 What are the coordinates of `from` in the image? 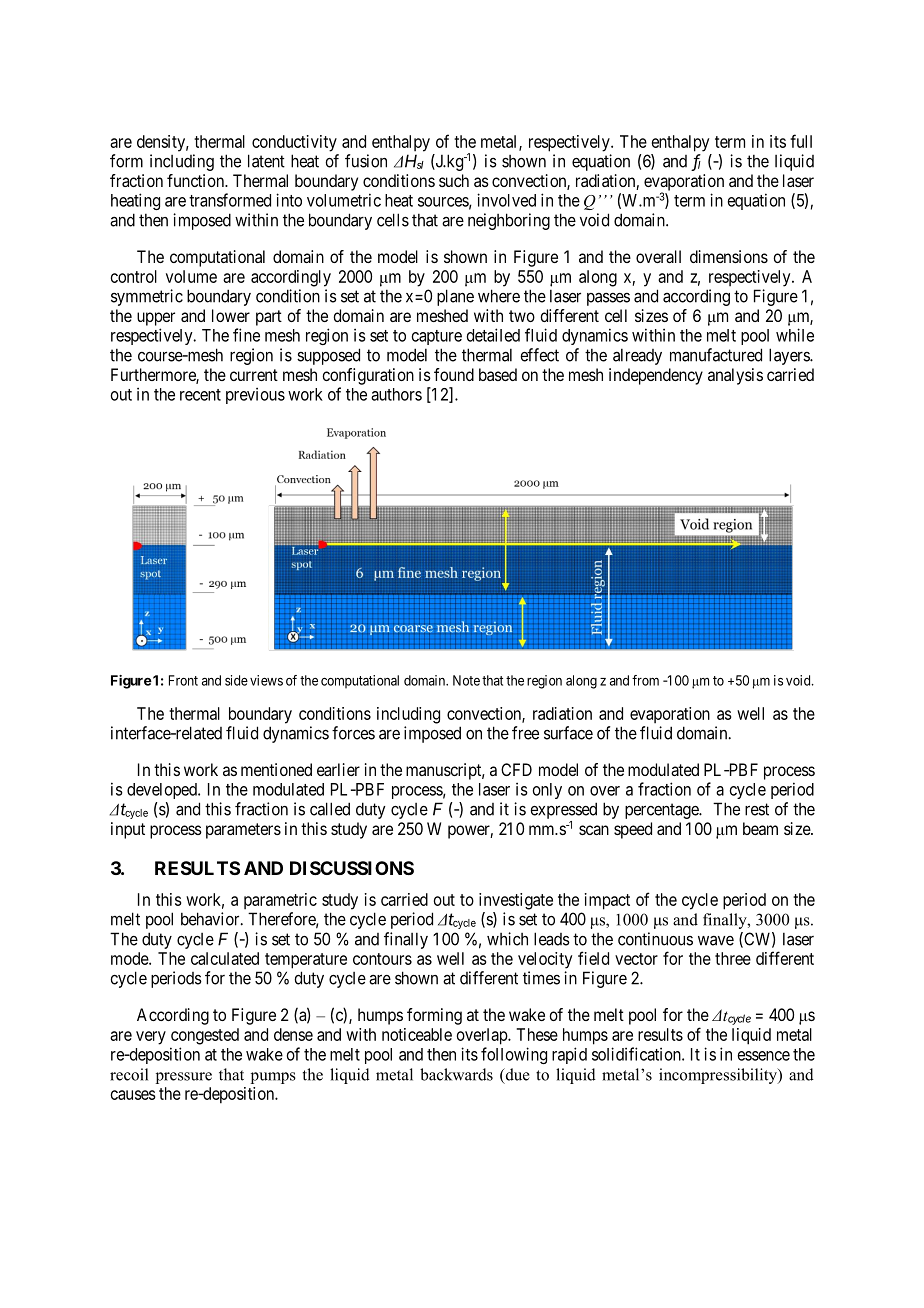 It's located at (645, 680).
